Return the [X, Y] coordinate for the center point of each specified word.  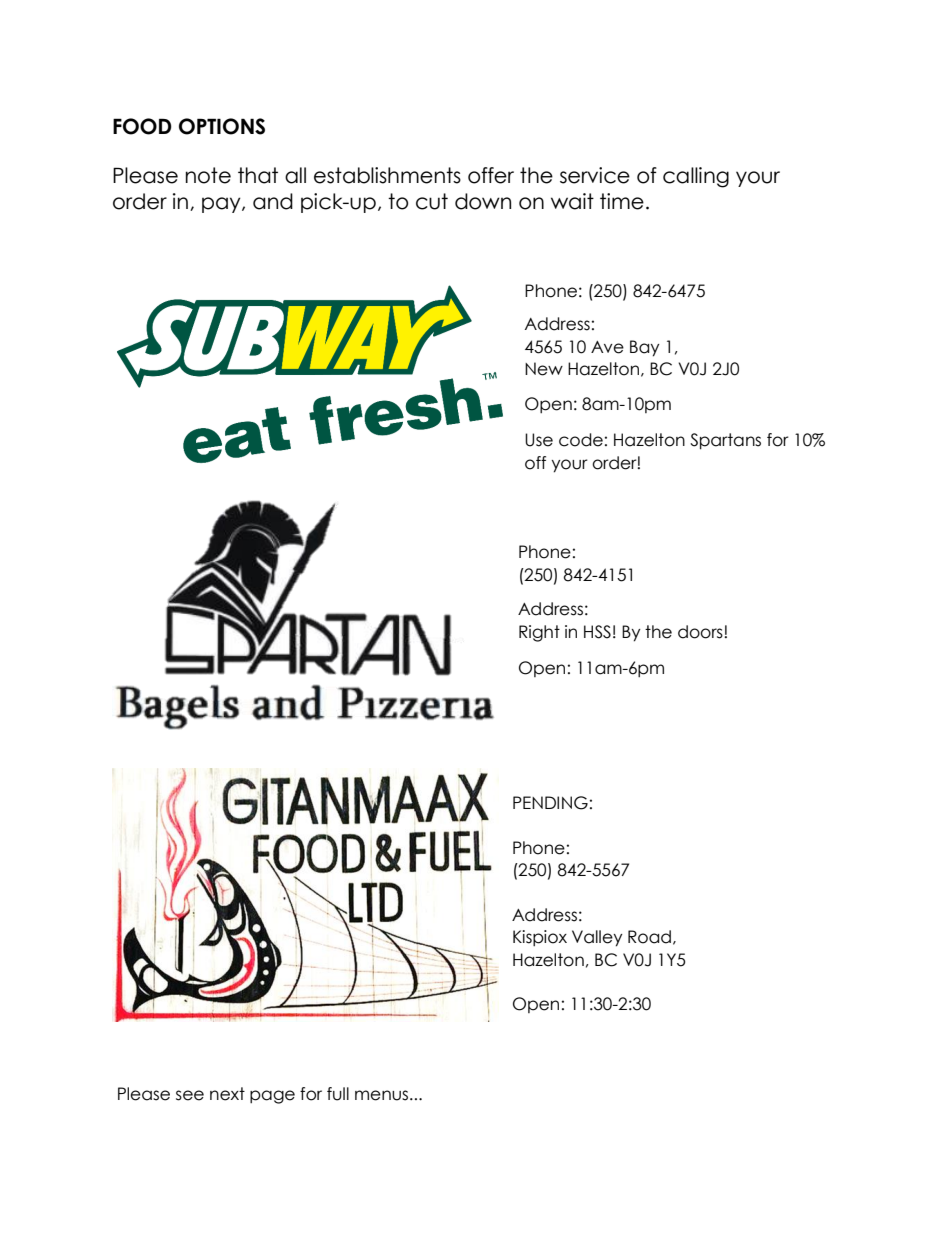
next [227, 1094]
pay [222, 205]
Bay [645, 348]
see [190, 1095]
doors [701, 632]
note [208, 175]
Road [649, 937]
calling [696, 177]
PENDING [550, 803]
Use [539, 440]
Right [539, 633]
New [544, 369]
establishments [387, 175]
